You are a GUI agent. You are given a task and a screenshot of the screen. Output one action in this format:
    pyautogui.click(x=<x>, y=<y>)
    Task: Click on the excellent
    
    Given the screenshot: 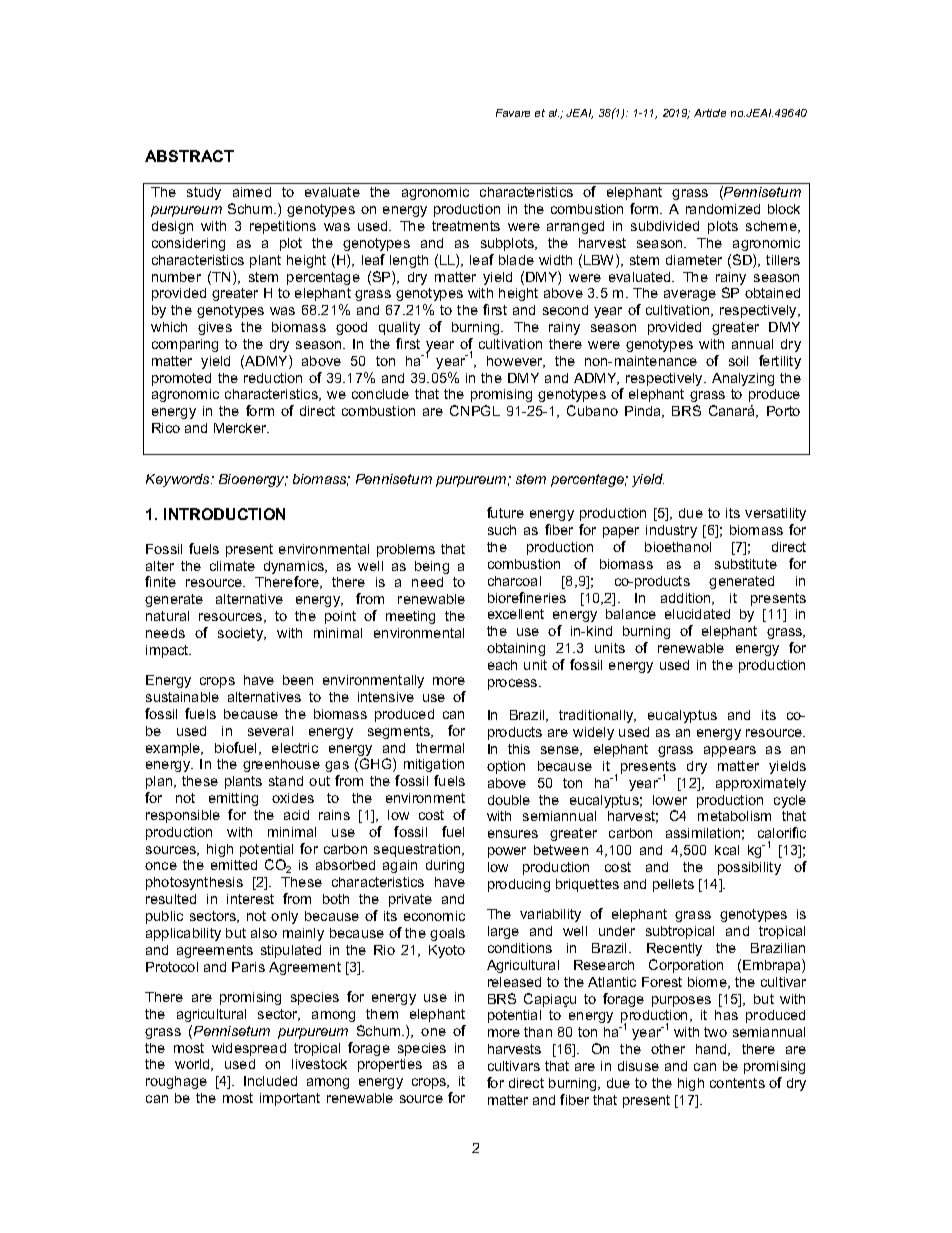 What is the action you would take?
    pyautogui.click(x=516, y=614)
